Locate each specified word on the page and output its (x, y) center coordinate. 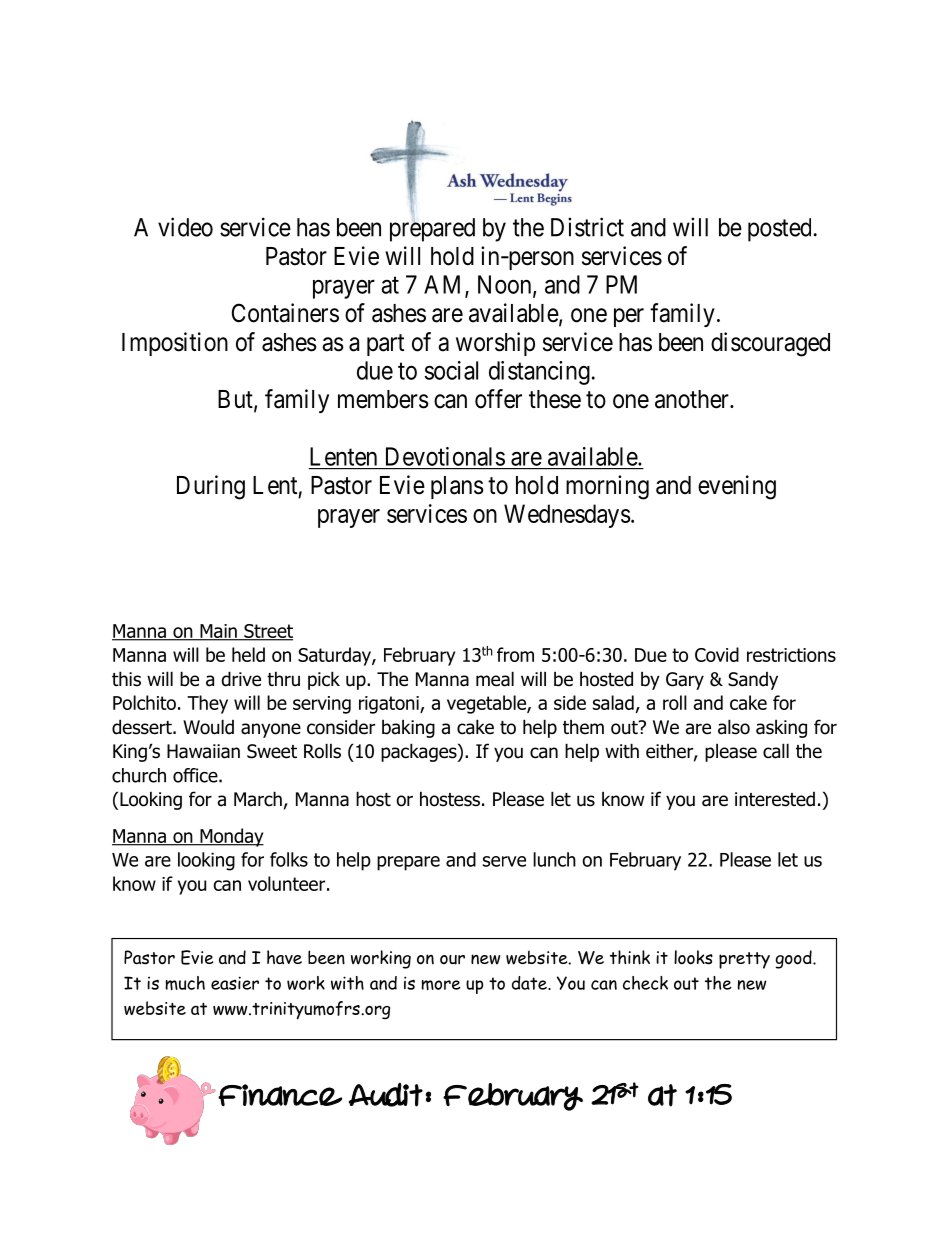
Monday (231, 837)
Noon (506, 285)
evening (737, 487)
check (645, 983)
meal (495, 679)
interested (775, 799)
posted (779, 230)
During (211, 487)
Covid (717, 654)
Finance (280, 1095)
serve (504, 861)
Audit (386, 1095)
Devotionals (445, 456)
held (248, 654)
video (185, 227)
